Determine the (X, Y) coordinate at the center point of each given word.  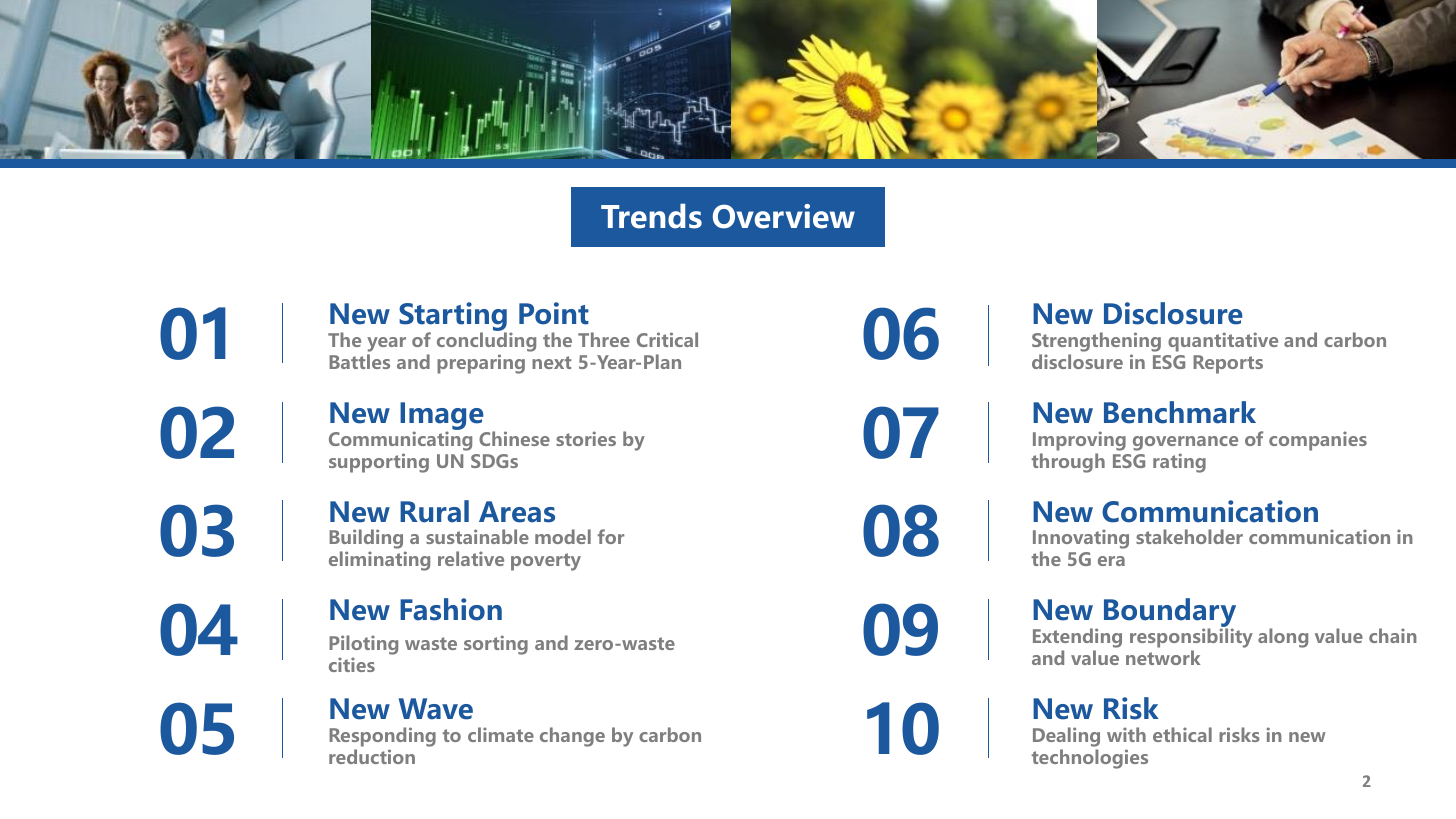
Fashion (451, 609)
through (1068, 463)
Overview (784, 216)
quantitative (1223, 342)
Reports (1228, 364)
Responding (382, 737)
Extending (1077, 639)
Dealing (1066, 737)
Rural (434, 511)
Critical (667, 339)
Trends (651, 216)
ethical (1182, 734)
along (1283, 638)
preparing (481, 364)
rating (1179, 463)
